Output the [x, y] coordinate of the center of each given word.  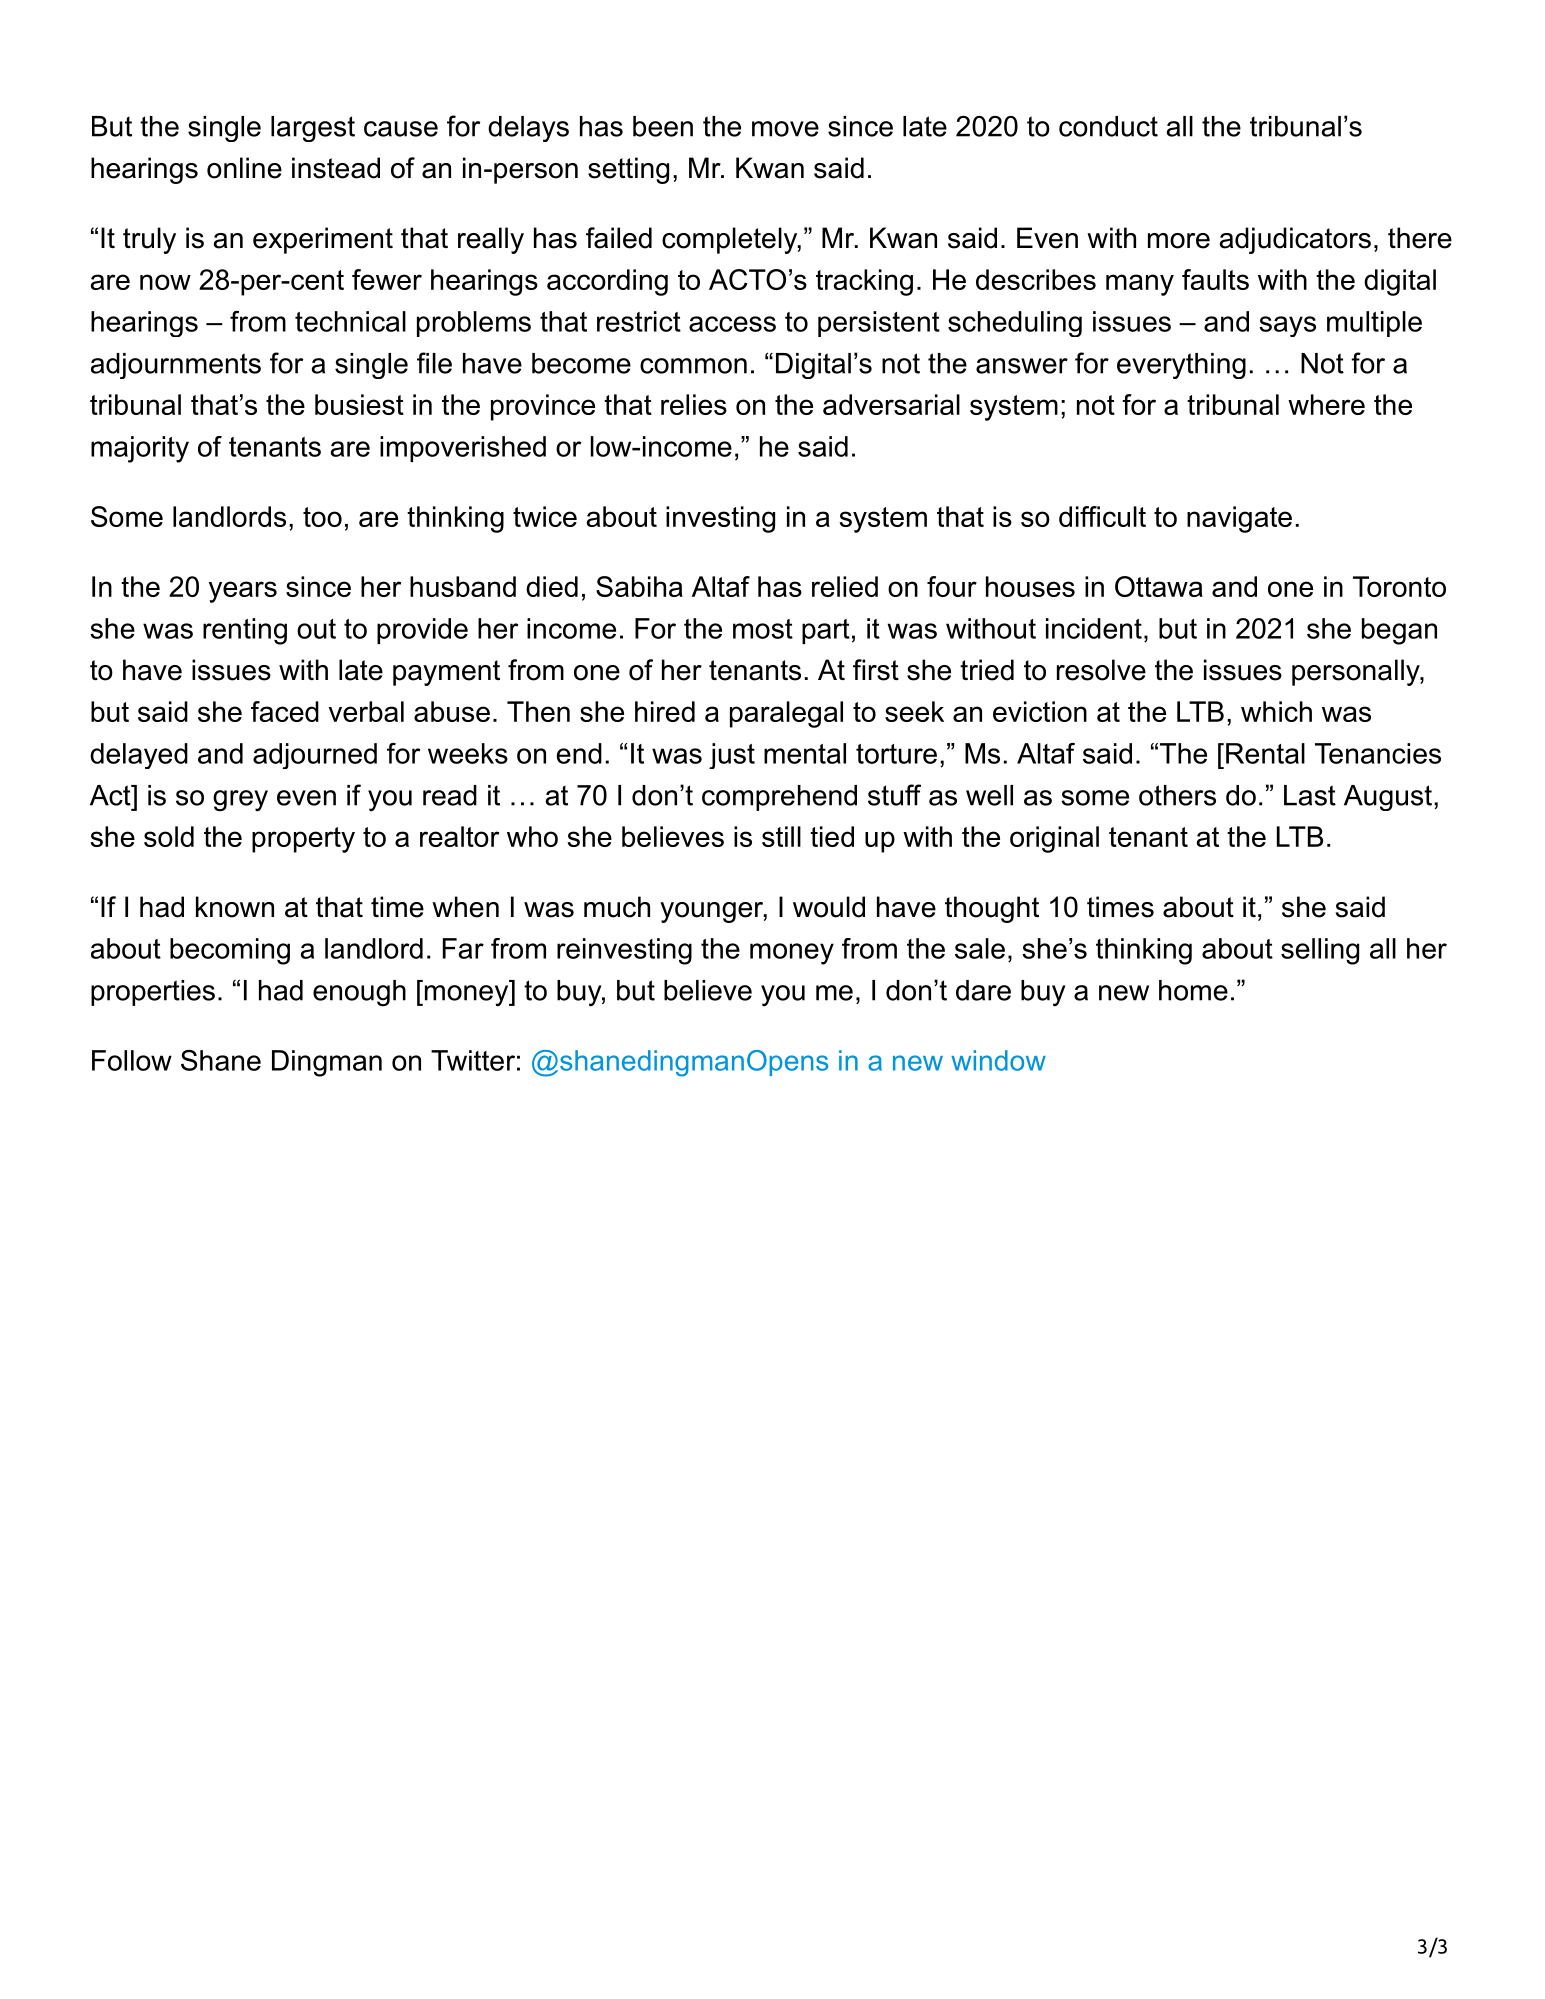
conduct [1108, 126]
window [998, 1060]
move [785, 129]
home [1193, 990]
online [244, 168]
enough [359, 993]
